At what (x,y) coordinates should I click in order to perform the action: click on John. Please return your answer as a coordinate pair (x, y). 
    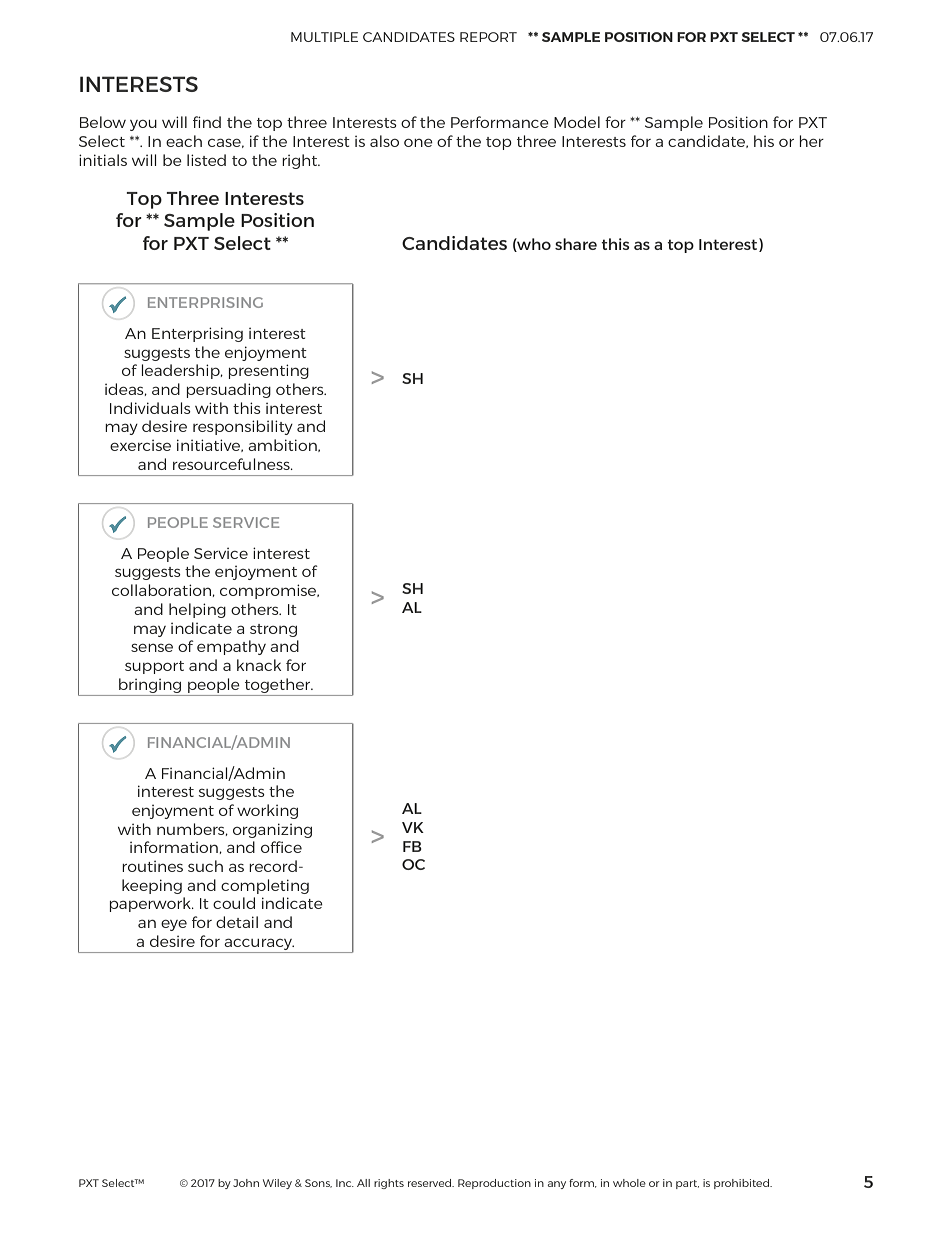
    Looking at the image, I should click on (246, 1183).
